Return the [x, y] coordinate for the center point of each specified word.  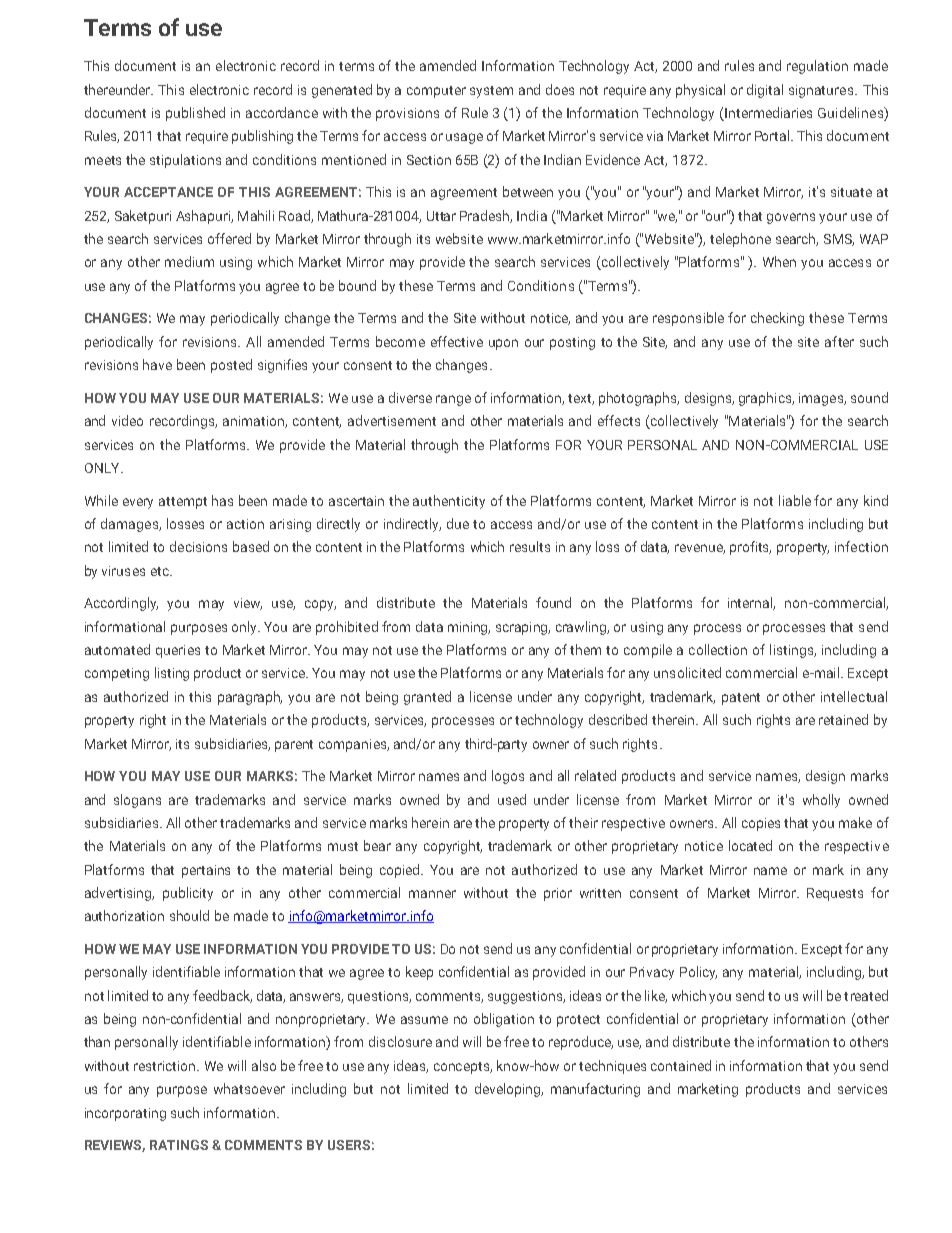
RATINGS [179, 1145]
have [157, 364]
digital [765, 91]
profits [750, 548]
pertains [206, 871]
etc [161, 571]
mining [469, 628]
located [750, 845]
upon [503, 344]
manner [432, 894]
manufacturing [595, 1090]
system [491, 92]
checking [777, 319]
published [195, 114]
